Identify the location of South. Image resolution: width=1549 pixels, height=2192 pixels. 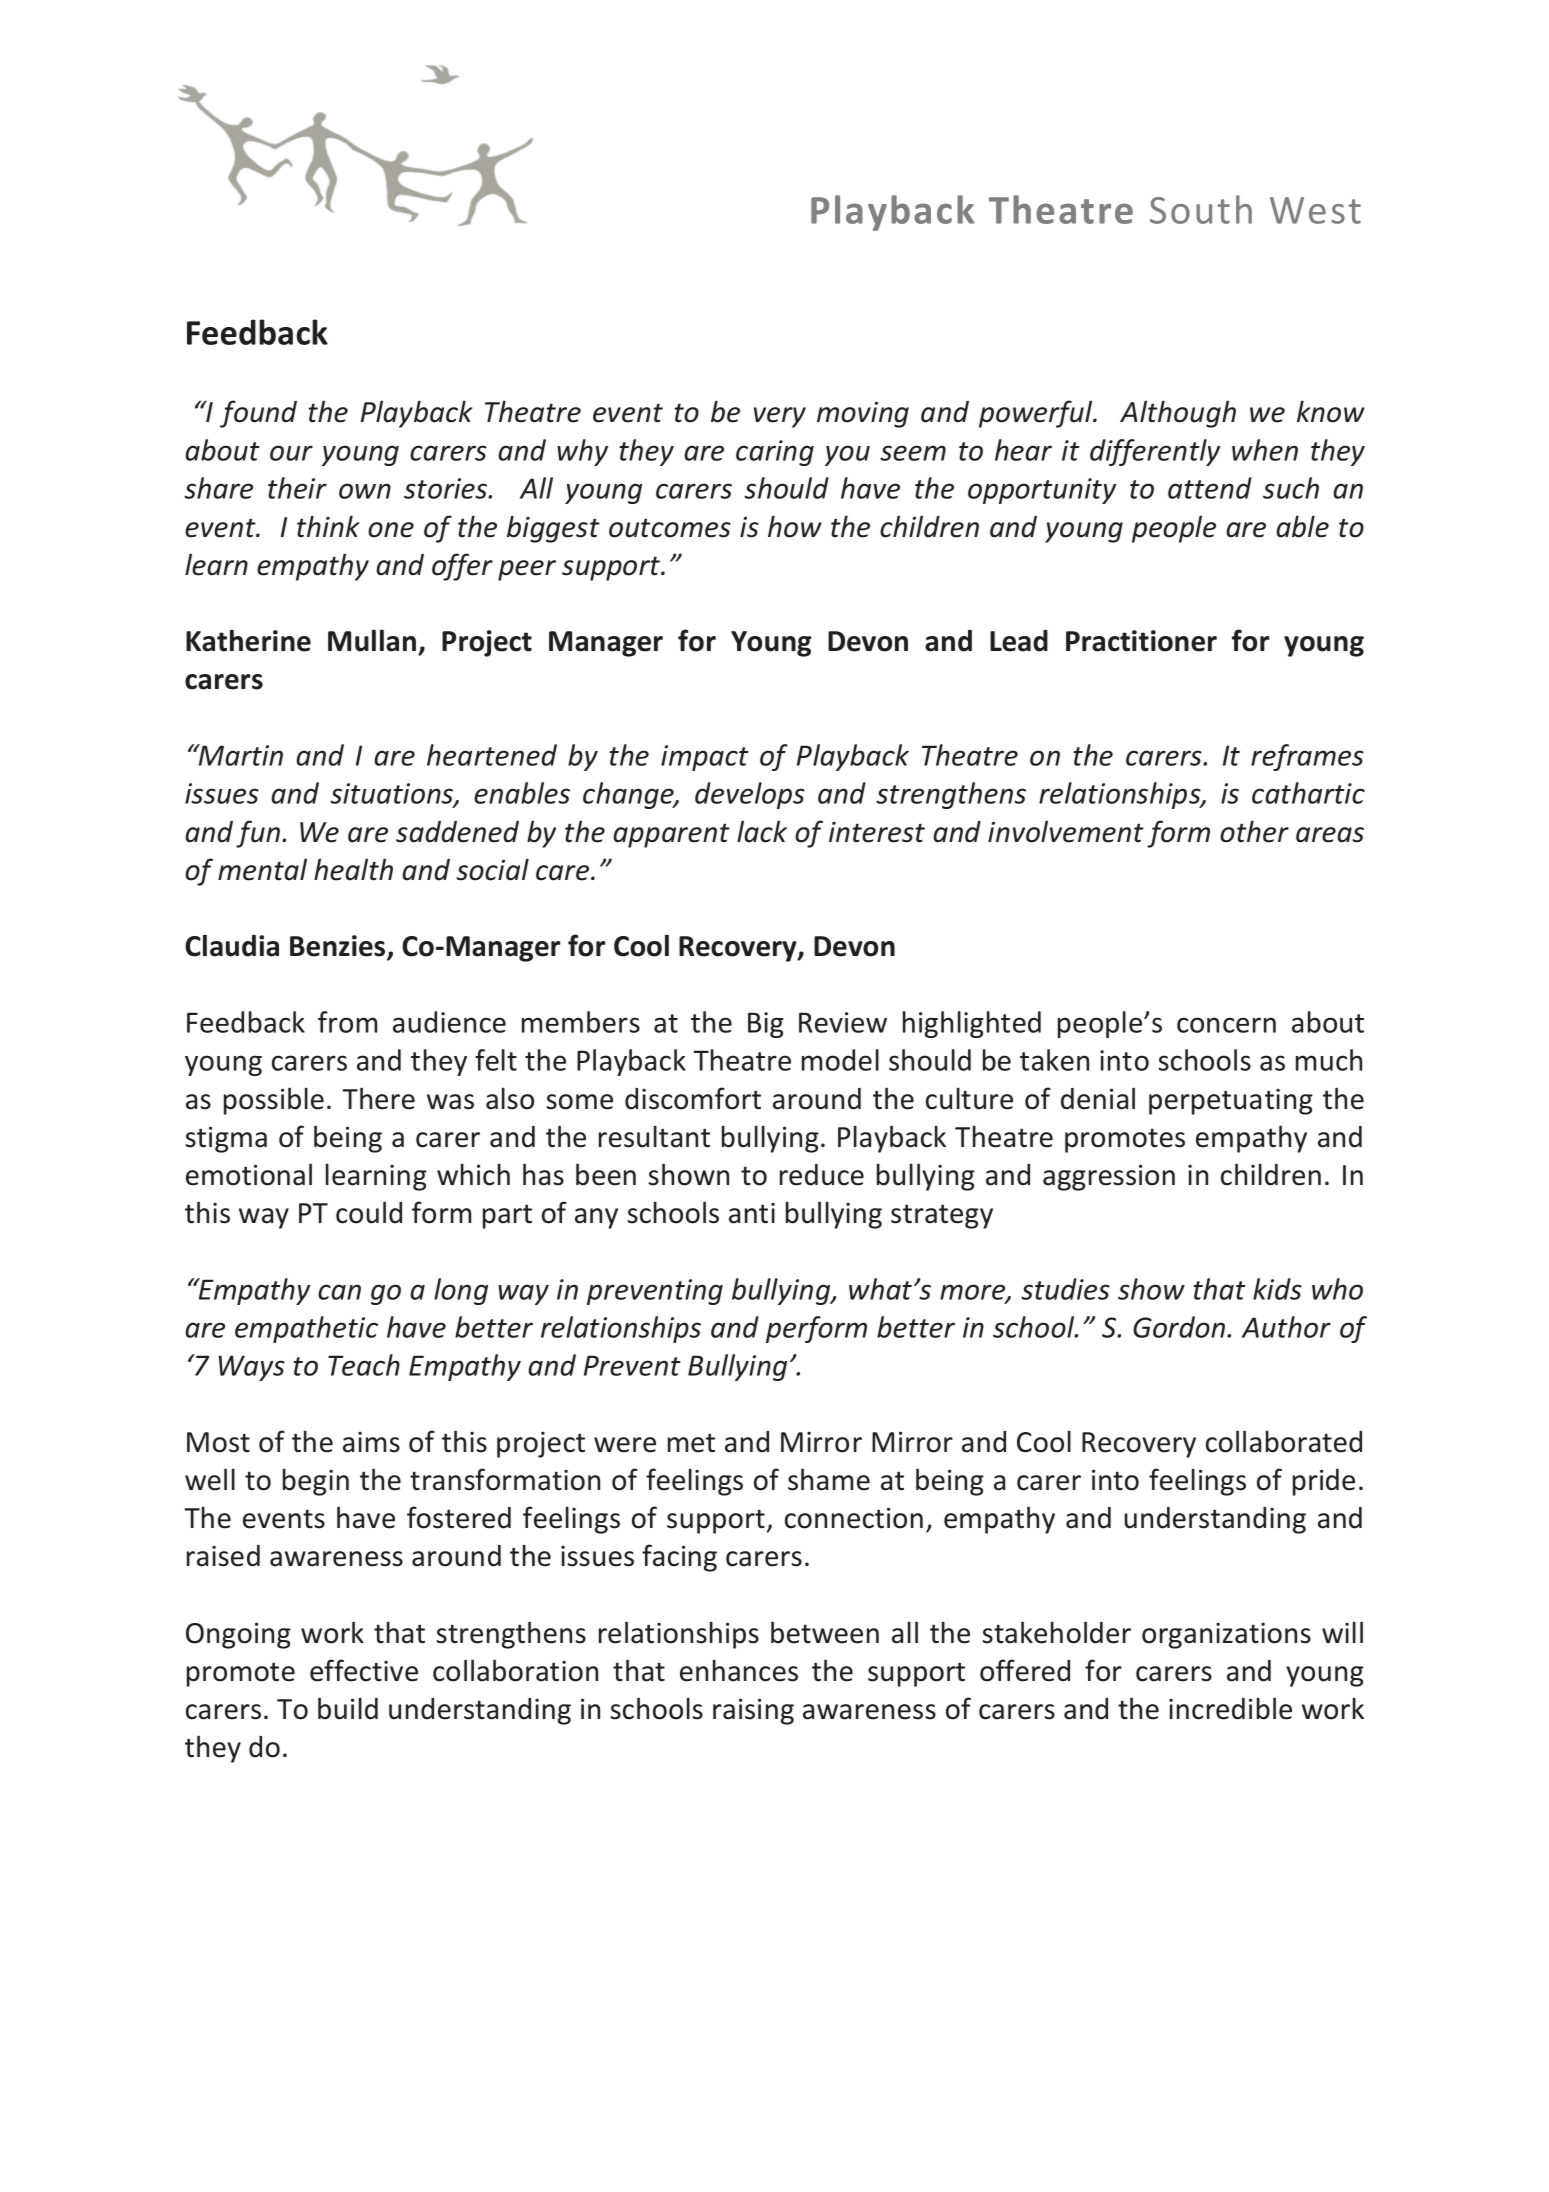
(1201, 209).
